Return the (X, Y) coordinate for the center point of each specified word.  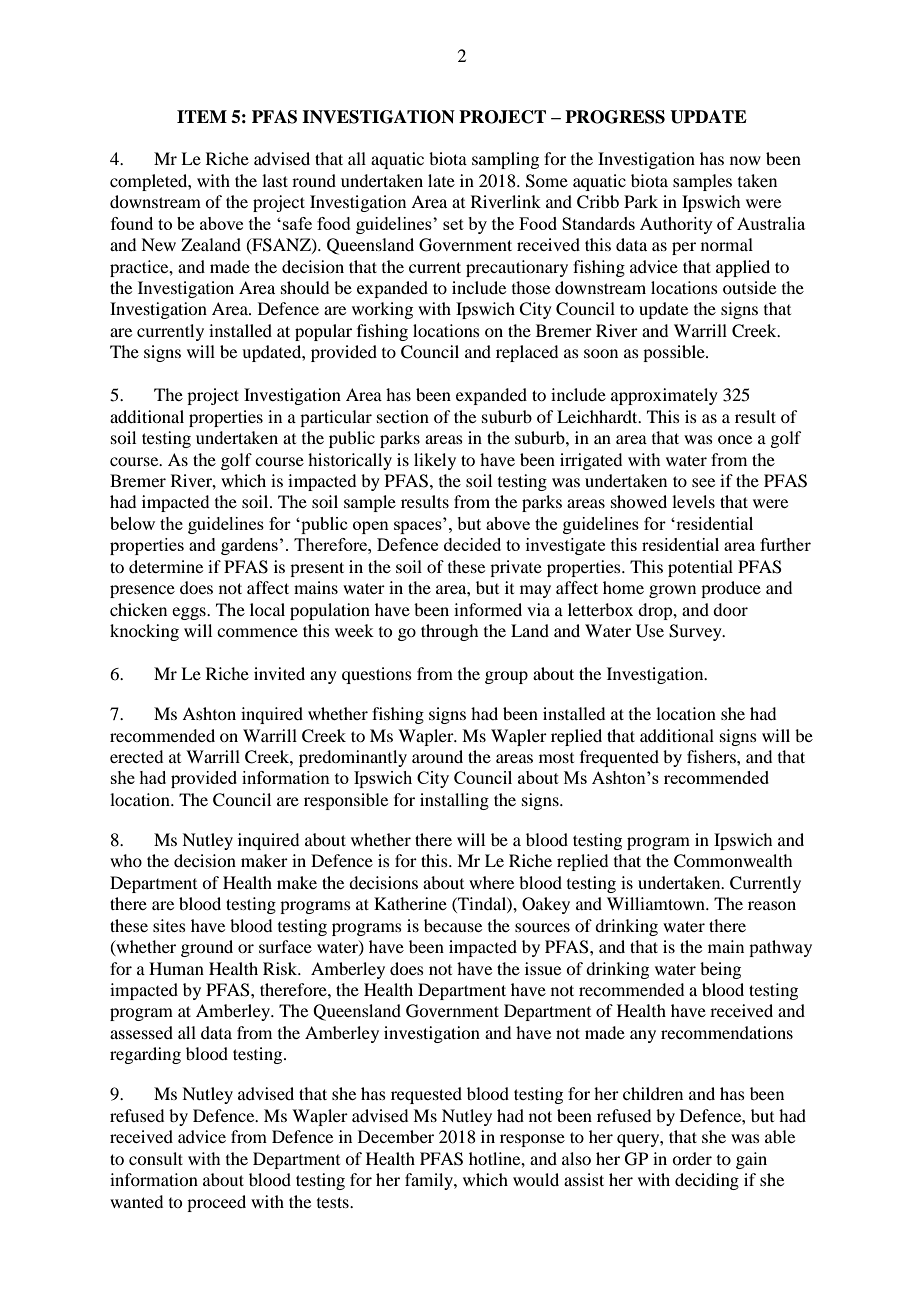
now (745, 160)
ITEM (202, 116)
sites (169, 925)
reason (772, 905)
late (441, 180)
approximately (664, 396)
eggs (190, 613)
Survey (696, 632)
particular (336, 418)
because (453, 925)
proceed (216, 1203)
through (449, 632)
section (403, 416)
